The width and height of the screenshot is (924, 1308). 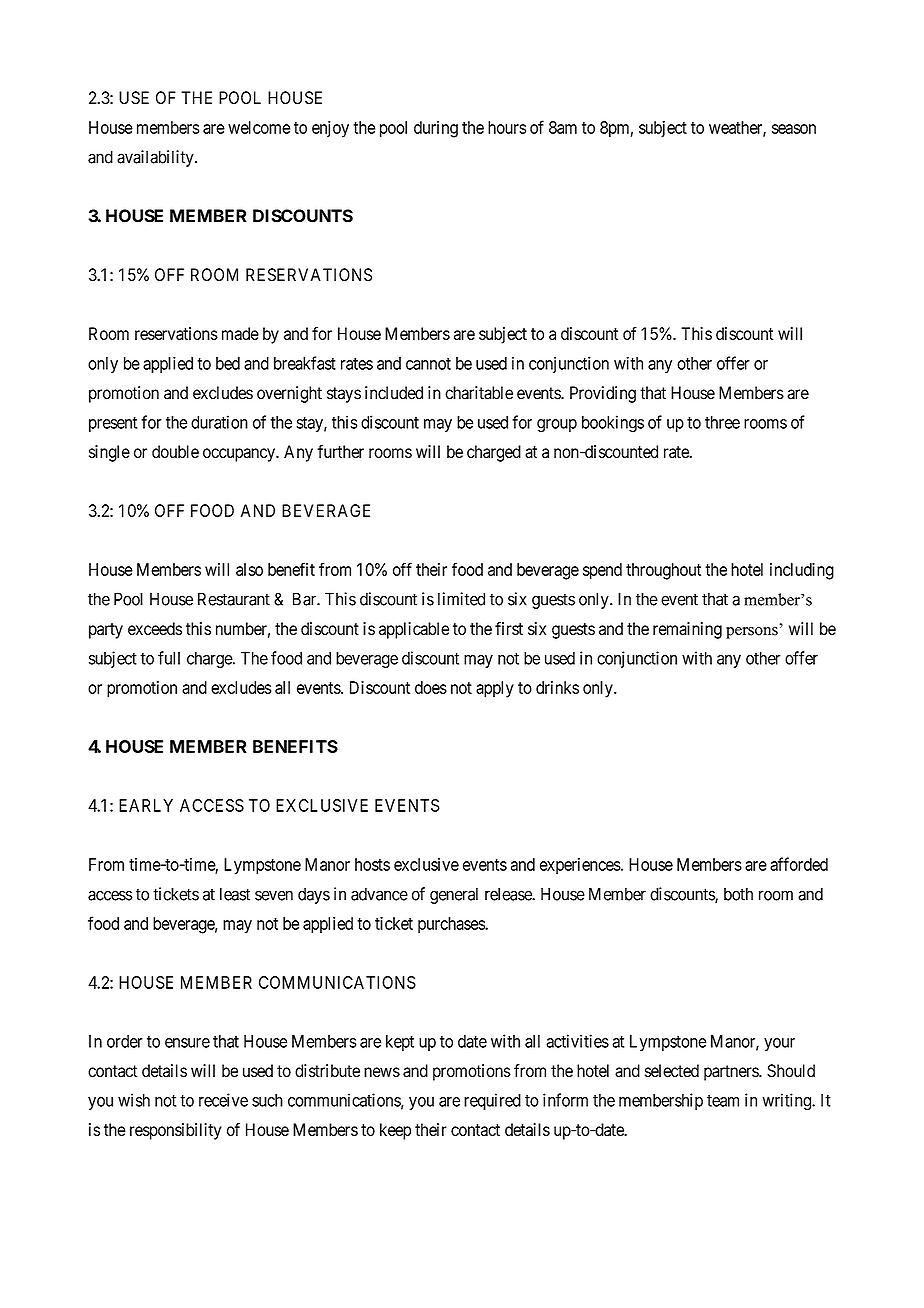 What do you see at coordinates (156, 158) in the screenshot?
I see `availability` at bounding box center [156, 158].
